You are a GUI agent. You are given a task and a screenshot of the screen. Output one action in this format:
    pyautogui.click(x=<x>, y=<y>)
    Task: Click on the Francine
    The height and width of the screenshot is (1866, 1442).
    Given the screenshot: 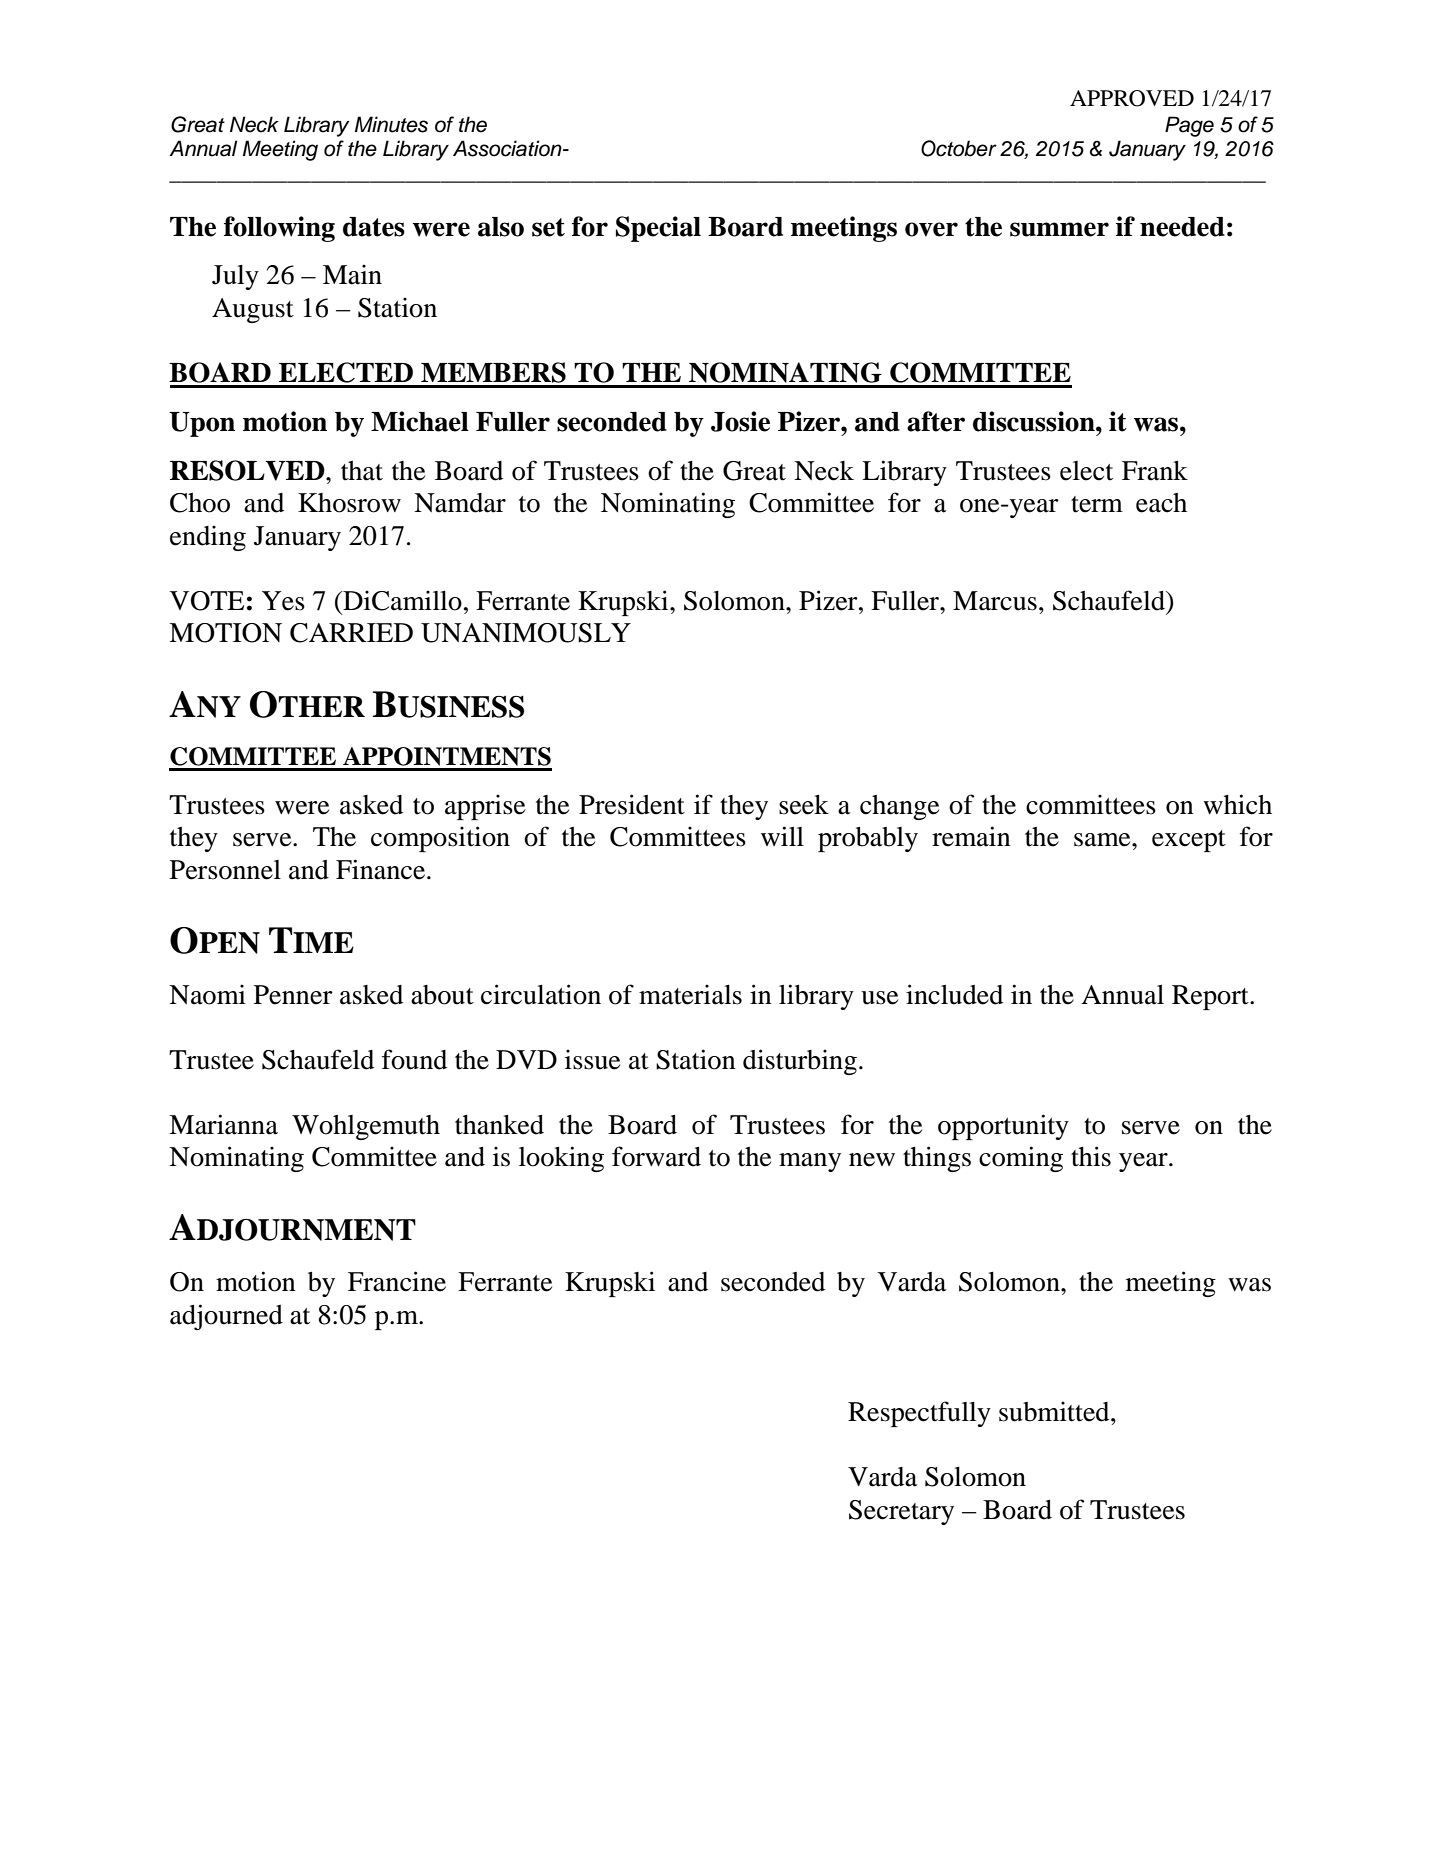 What is the action you would take?
    pyautogui.click(x=397, y=1281)
